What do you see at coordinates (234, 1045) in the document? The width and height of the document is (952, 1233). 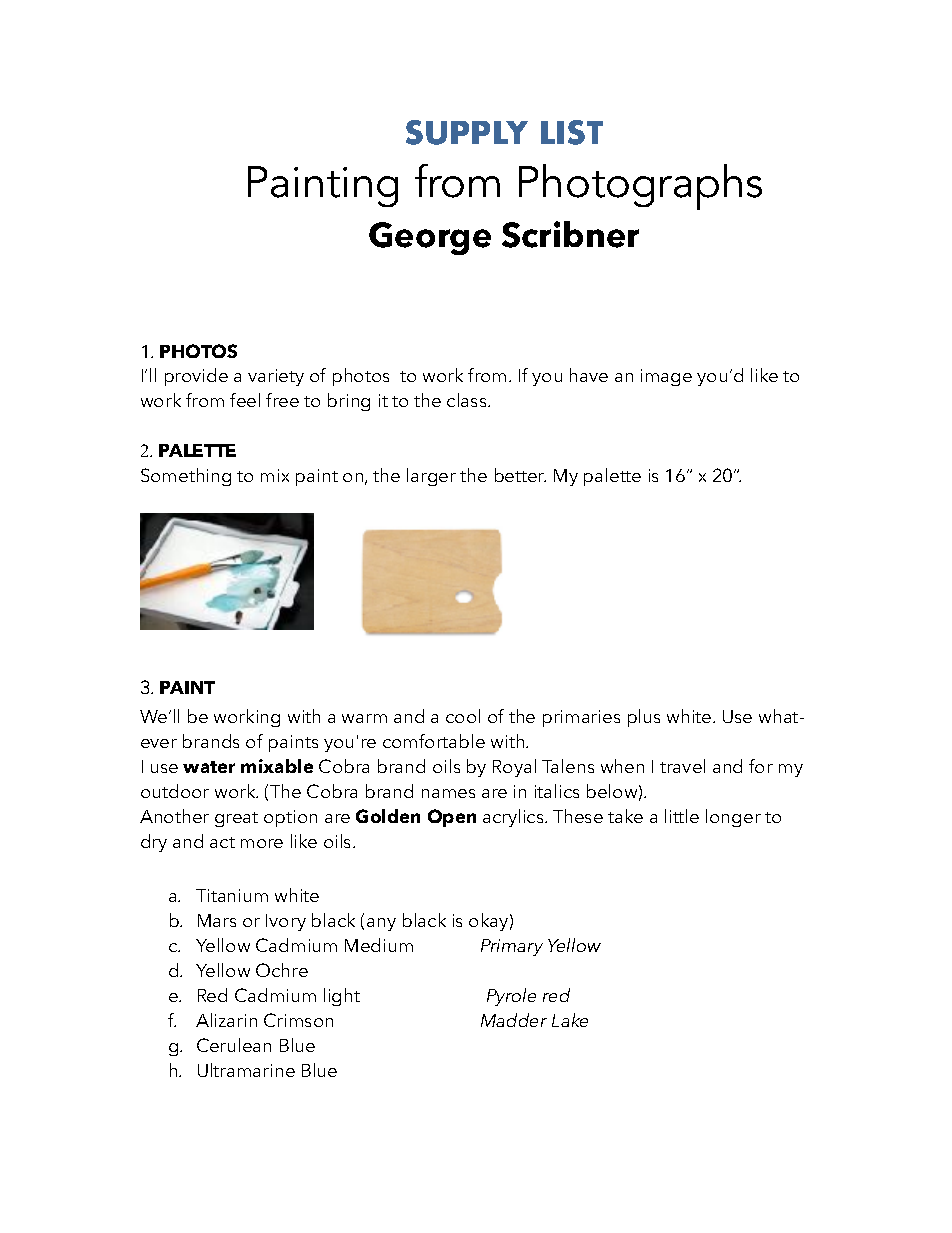 I see `Cerulean` at bounding box center [234, 1045].
